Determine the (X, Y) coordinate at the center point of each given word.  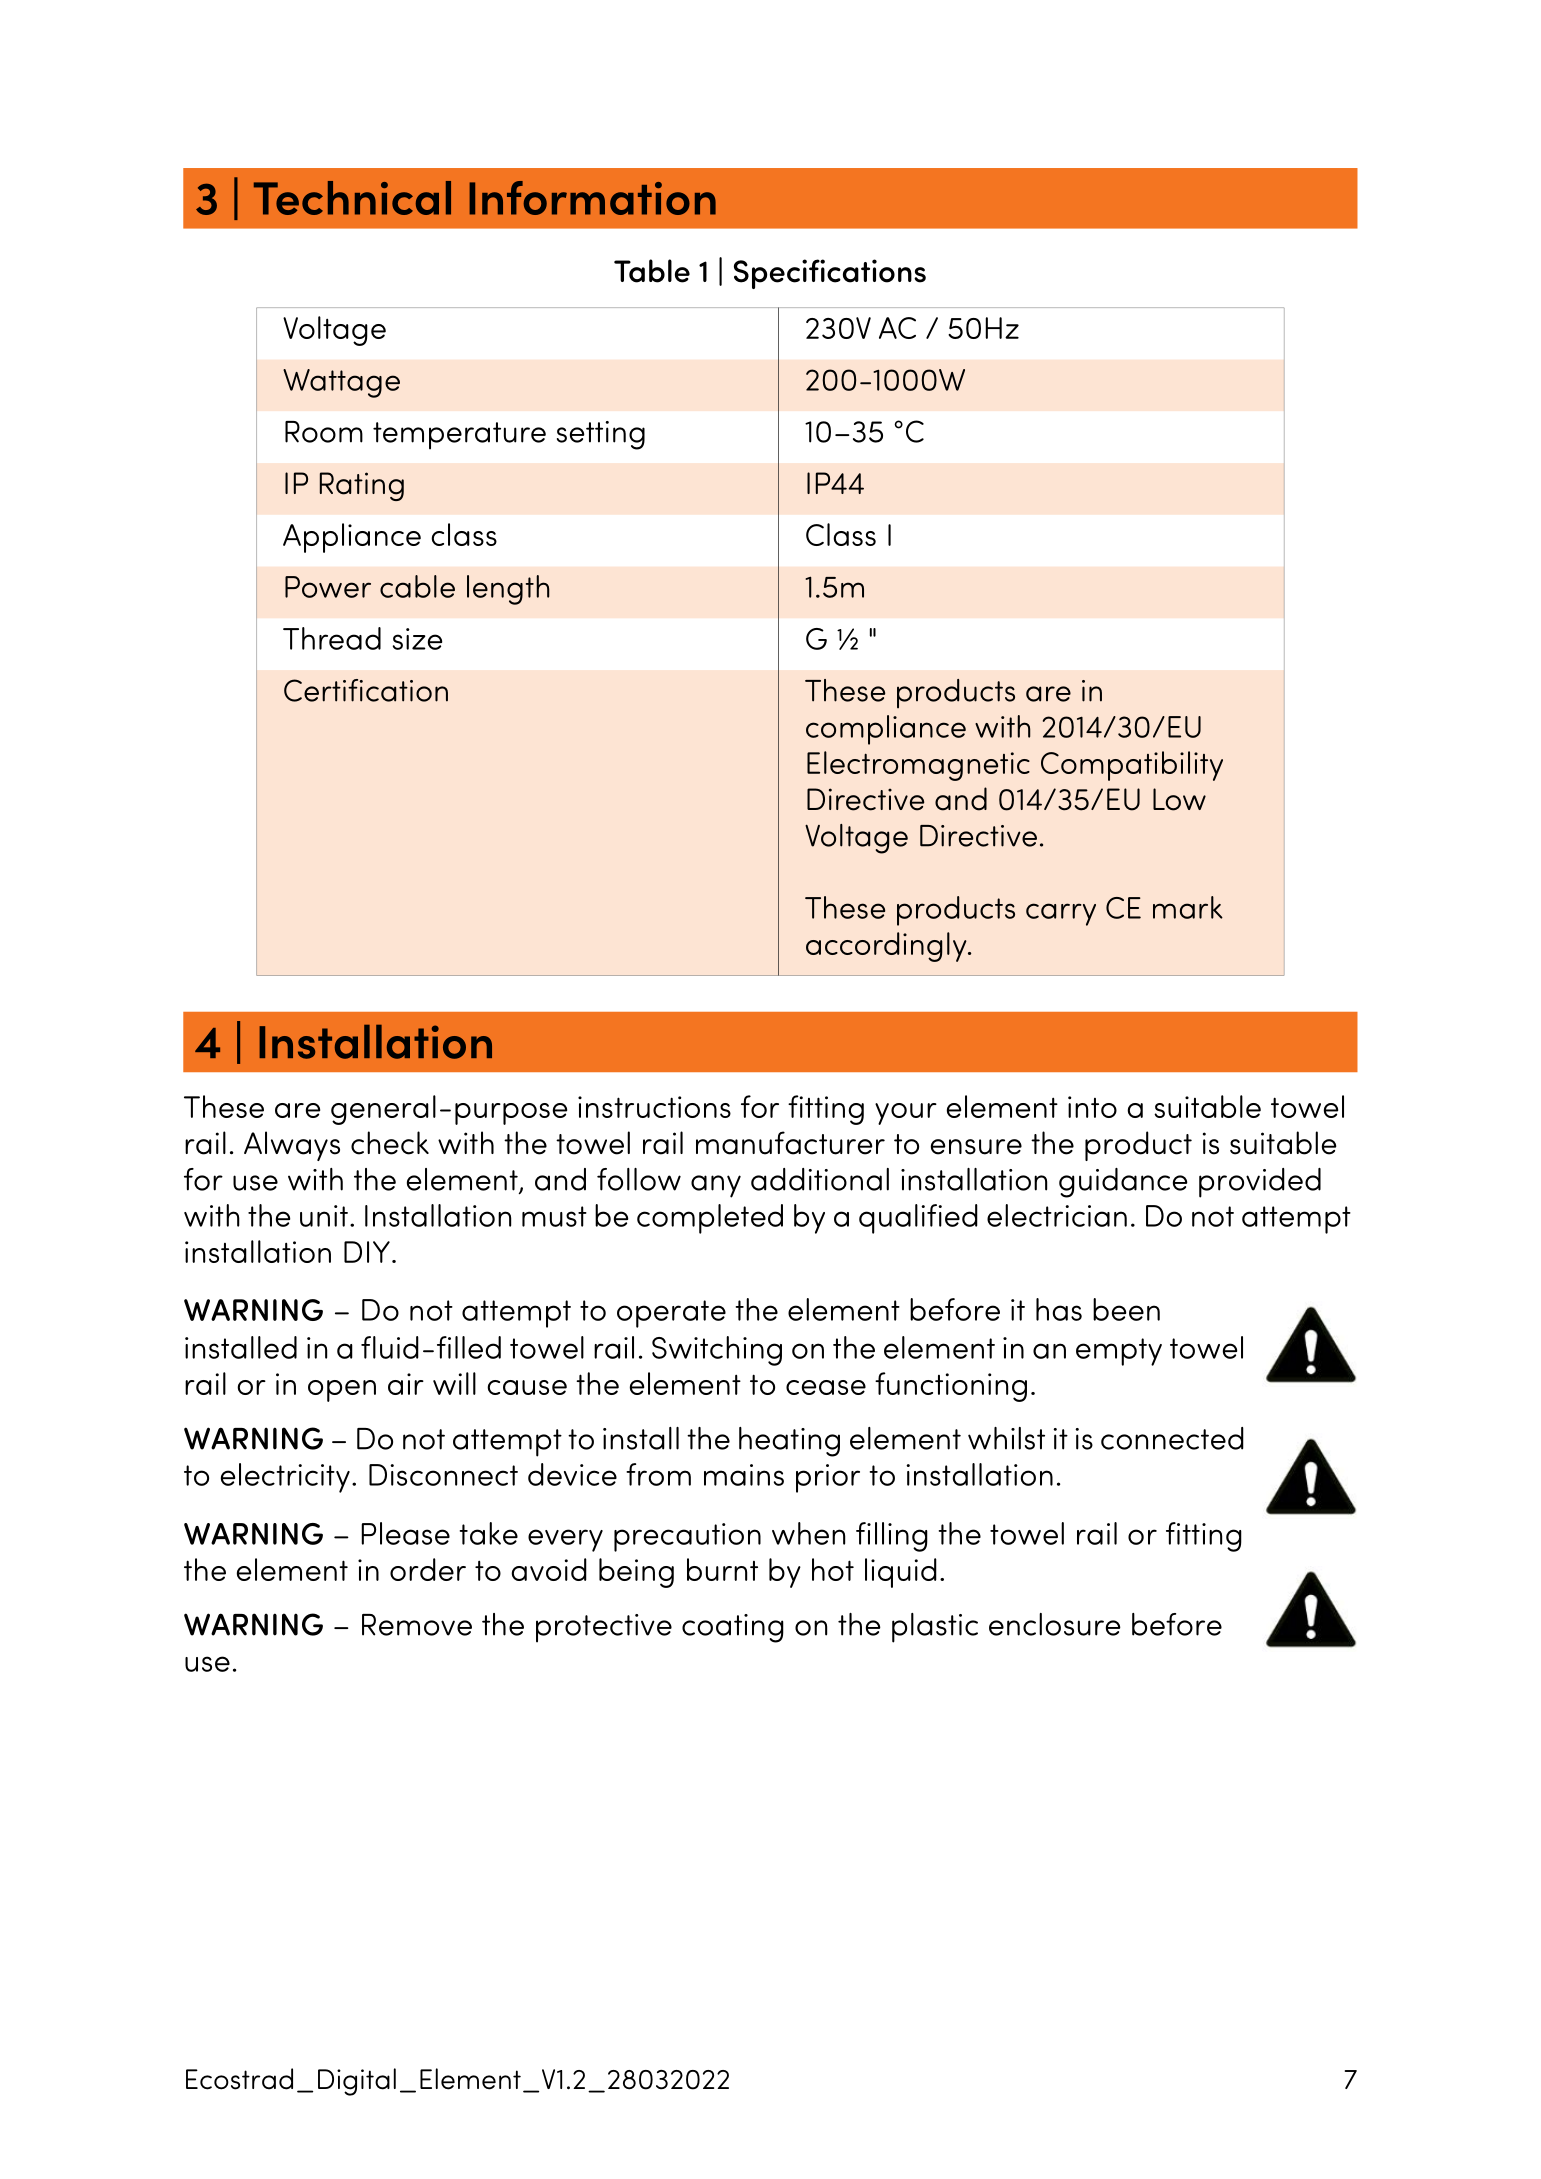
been (1126, 1309)
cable (417, 586)
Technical (352, 198)
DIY (367, 1252)
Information (592, 198)
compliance (886, 730)
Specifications (830, 274)
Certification (366, 690)
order (428, 1569)
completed (710, 1219)
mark (1188, 907)
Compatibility (1132, 766)
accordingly (887, 947)
